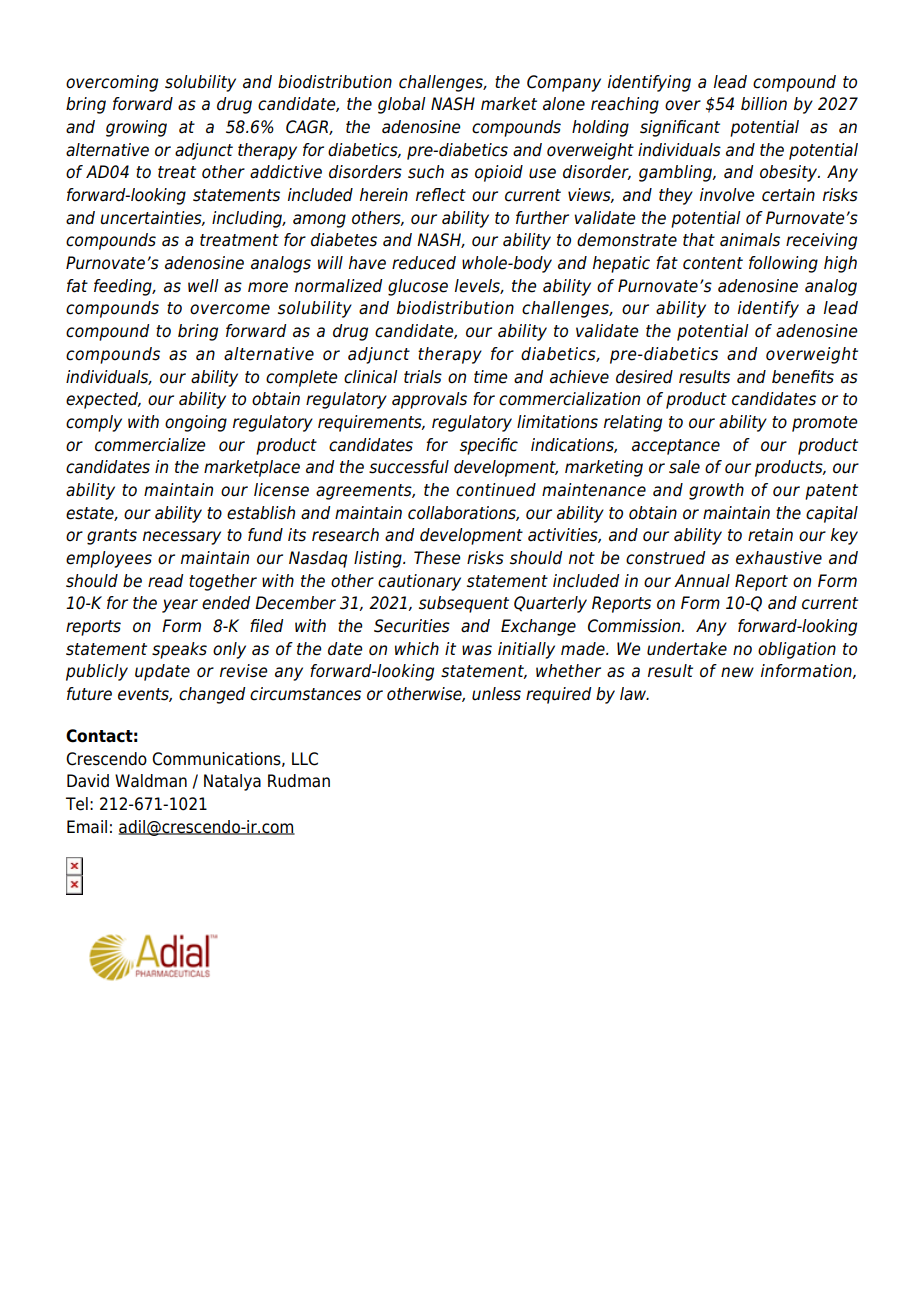 The height and width of the document is (1308, 924). I want to click on sale, so click(684, 467).
